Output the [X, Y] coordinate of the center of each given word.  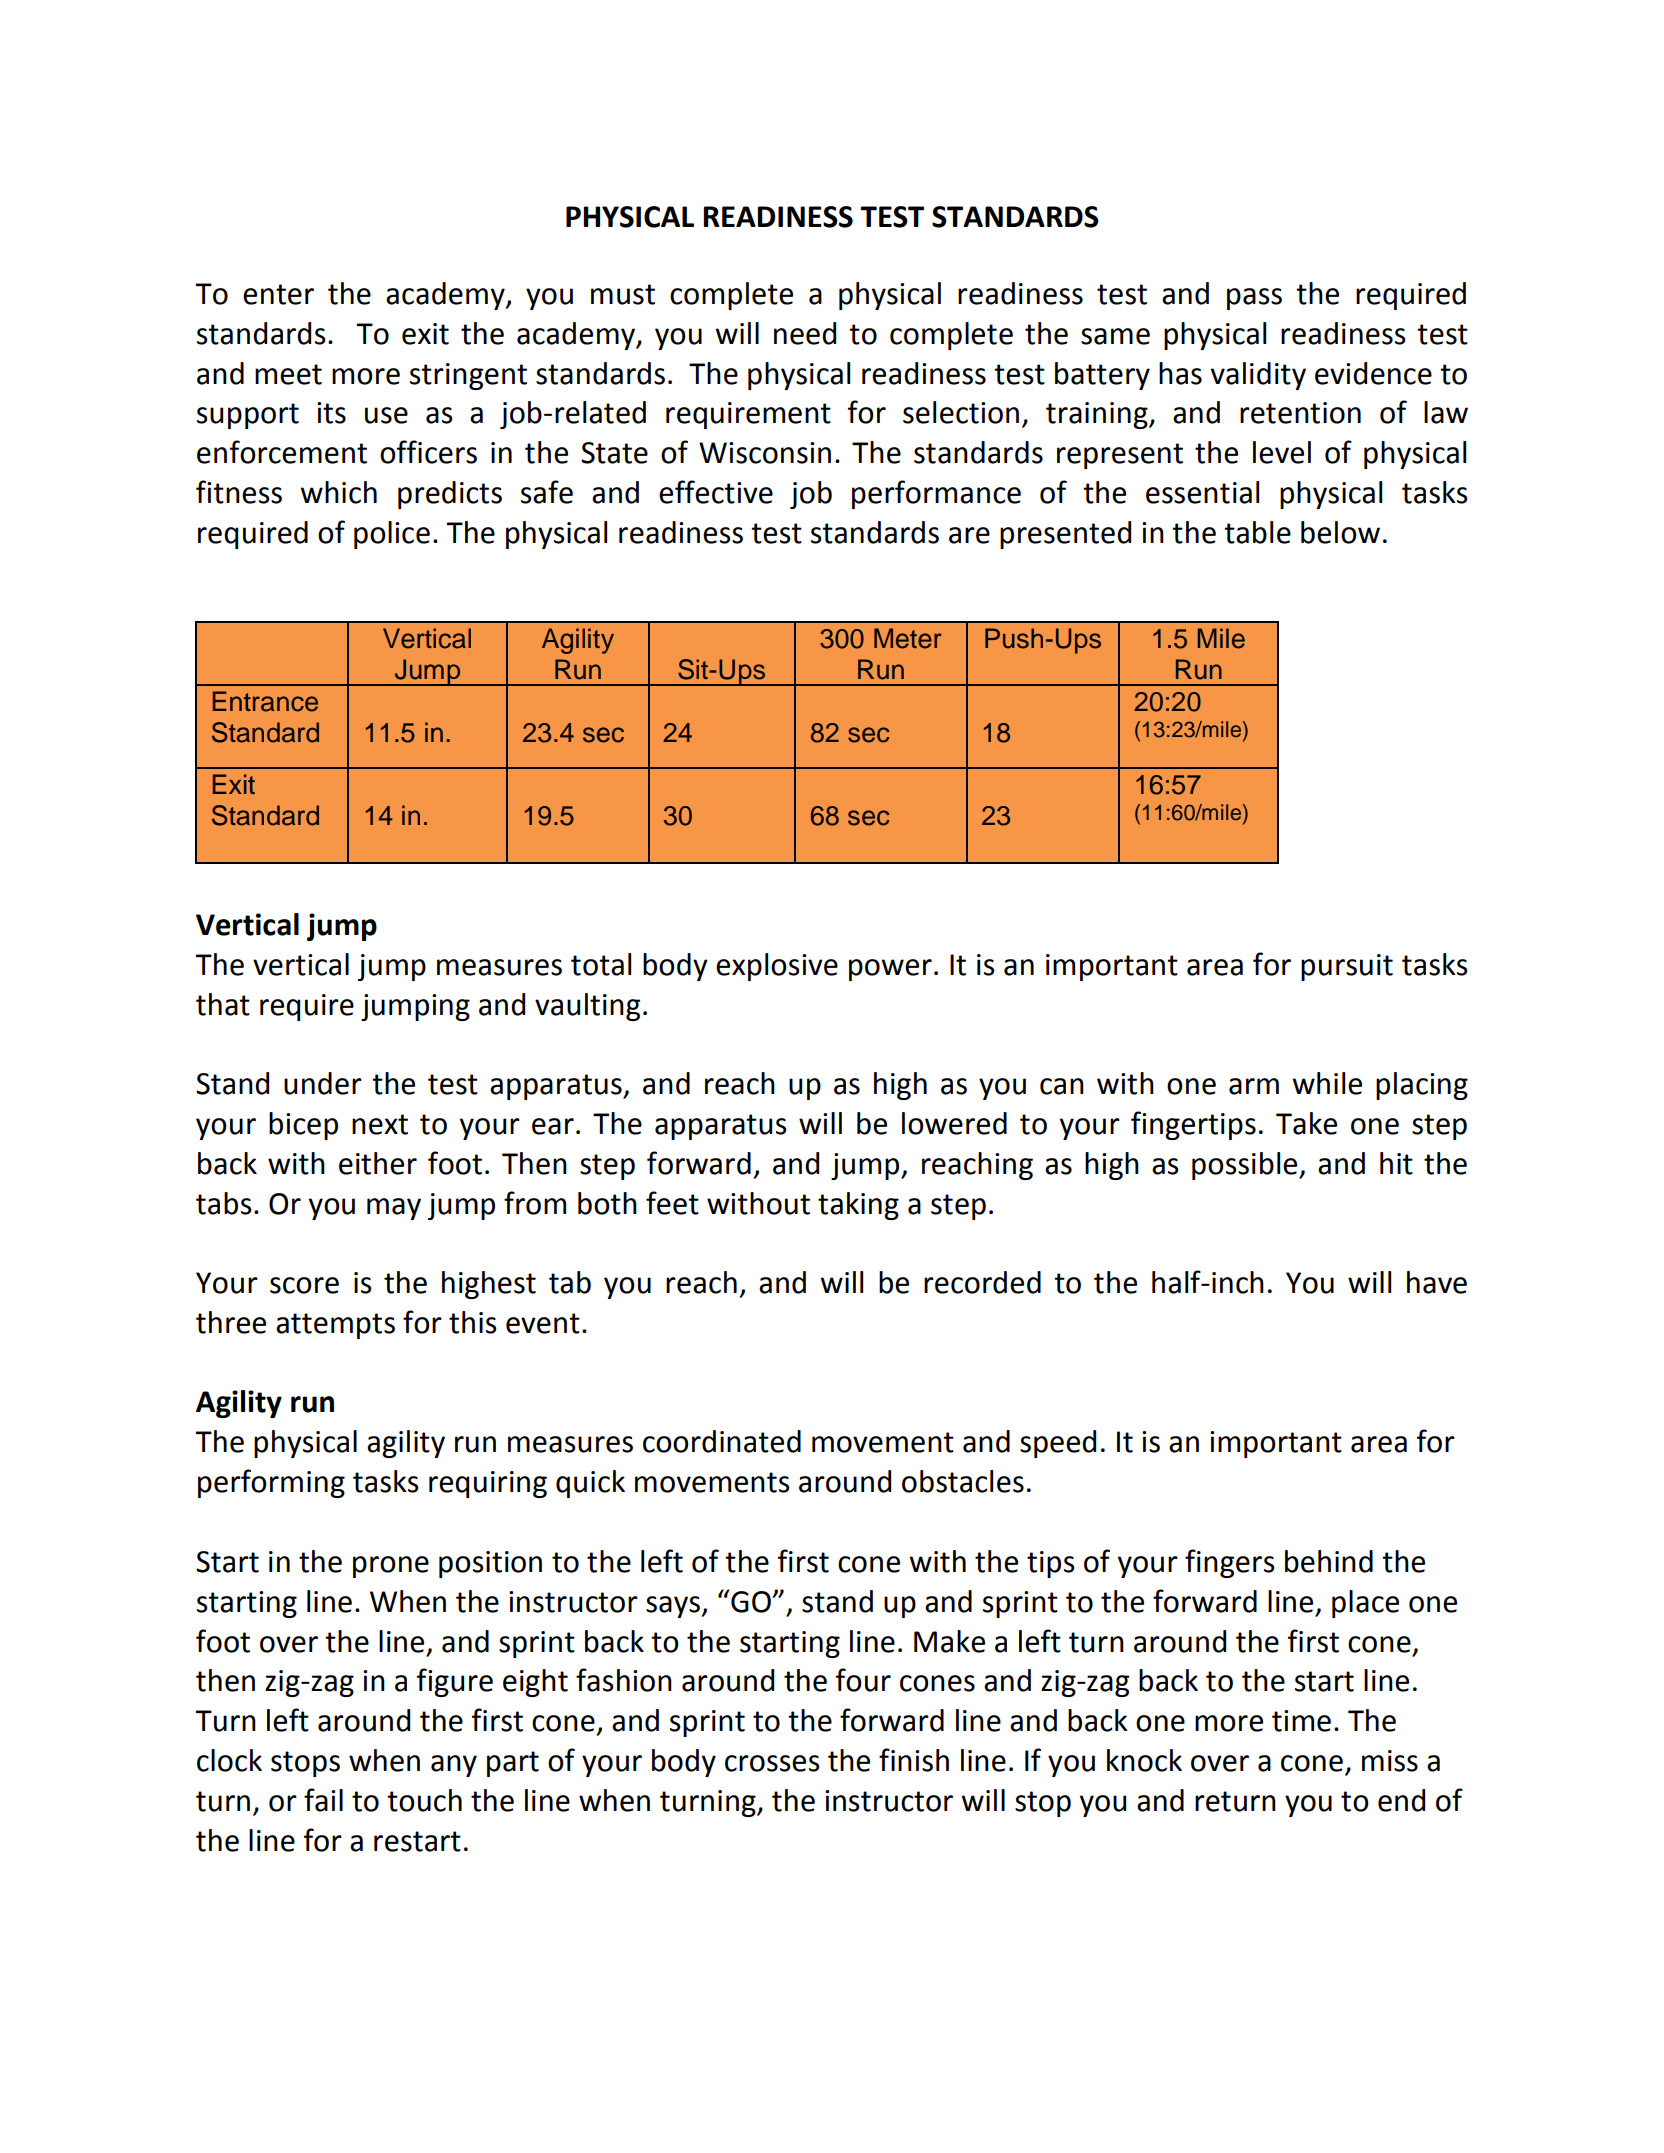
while [1327, 1083]
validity [1258, 376]
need [805, 333]
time [1301, 1721]
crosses [772, 1763]
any [454, 1766]
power [890, 970]
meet [288, 374]
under [323, 1083]
